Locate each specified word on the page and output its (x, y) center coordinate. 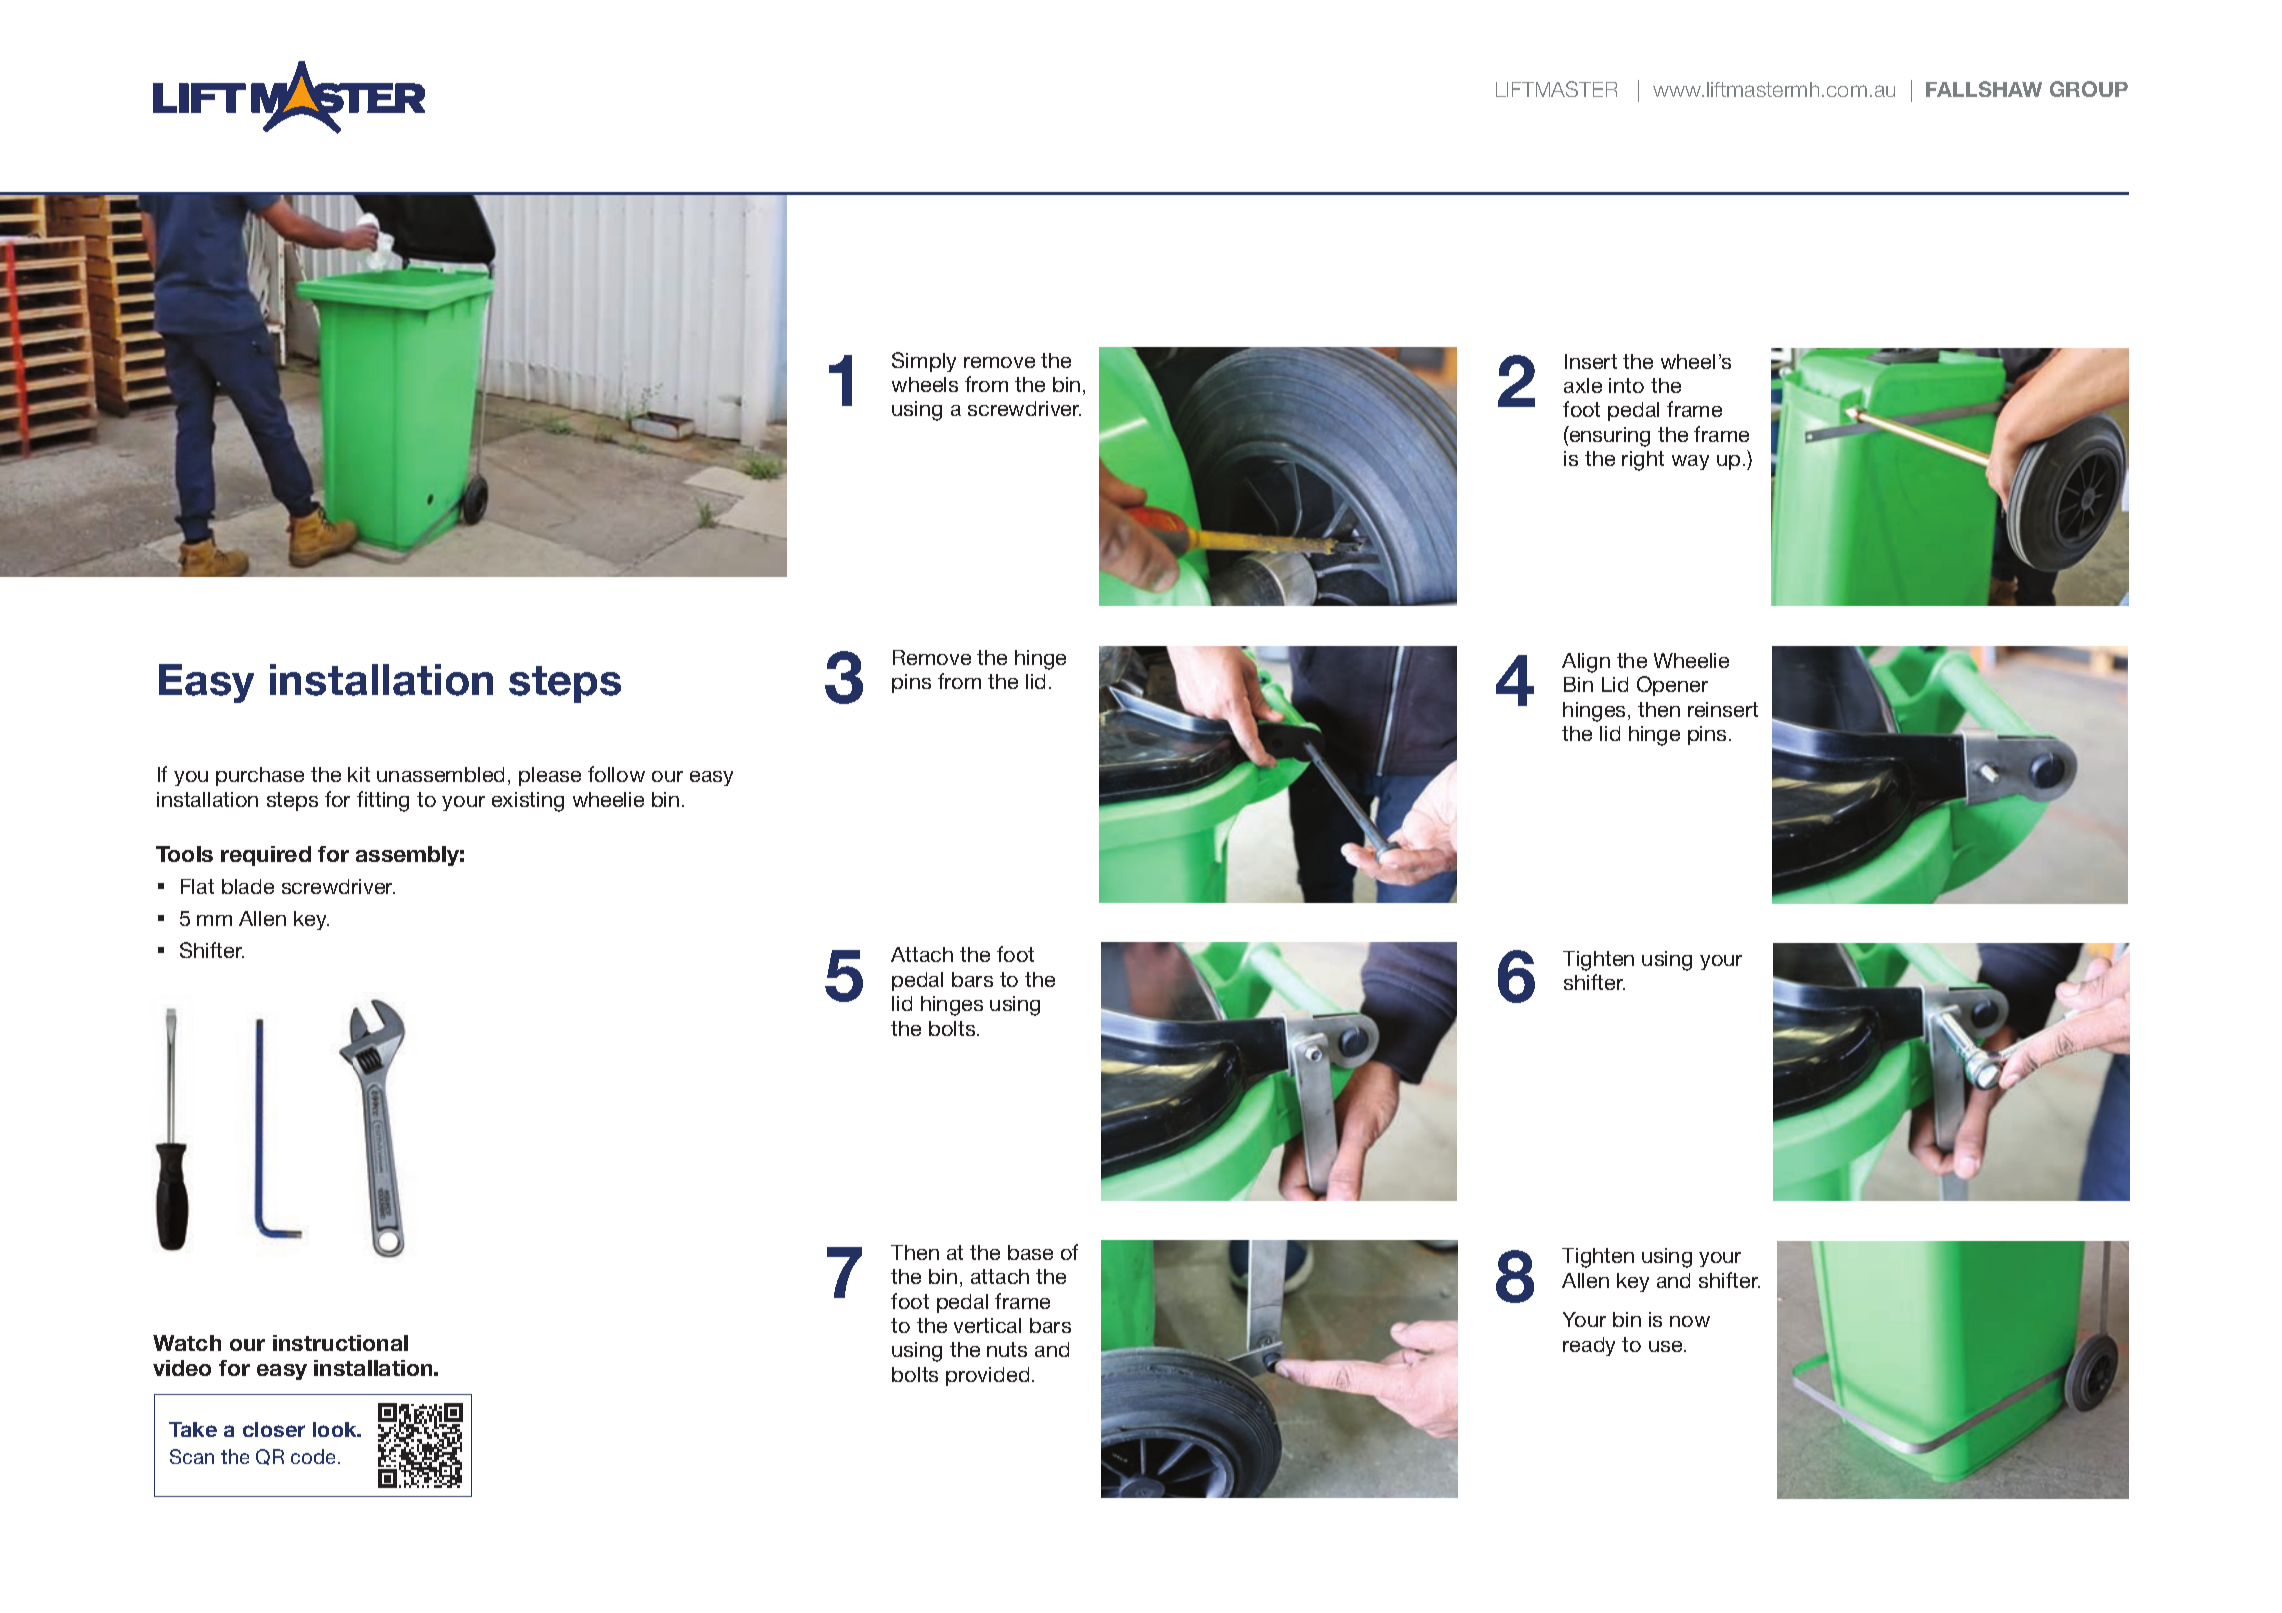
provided (987, 1376)
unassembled (440, 774)
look (336, 1429)
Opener (1672, 686)
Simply (924, 362)
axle (1583, 385)
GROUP (2089, 89)
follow (616, 774)
